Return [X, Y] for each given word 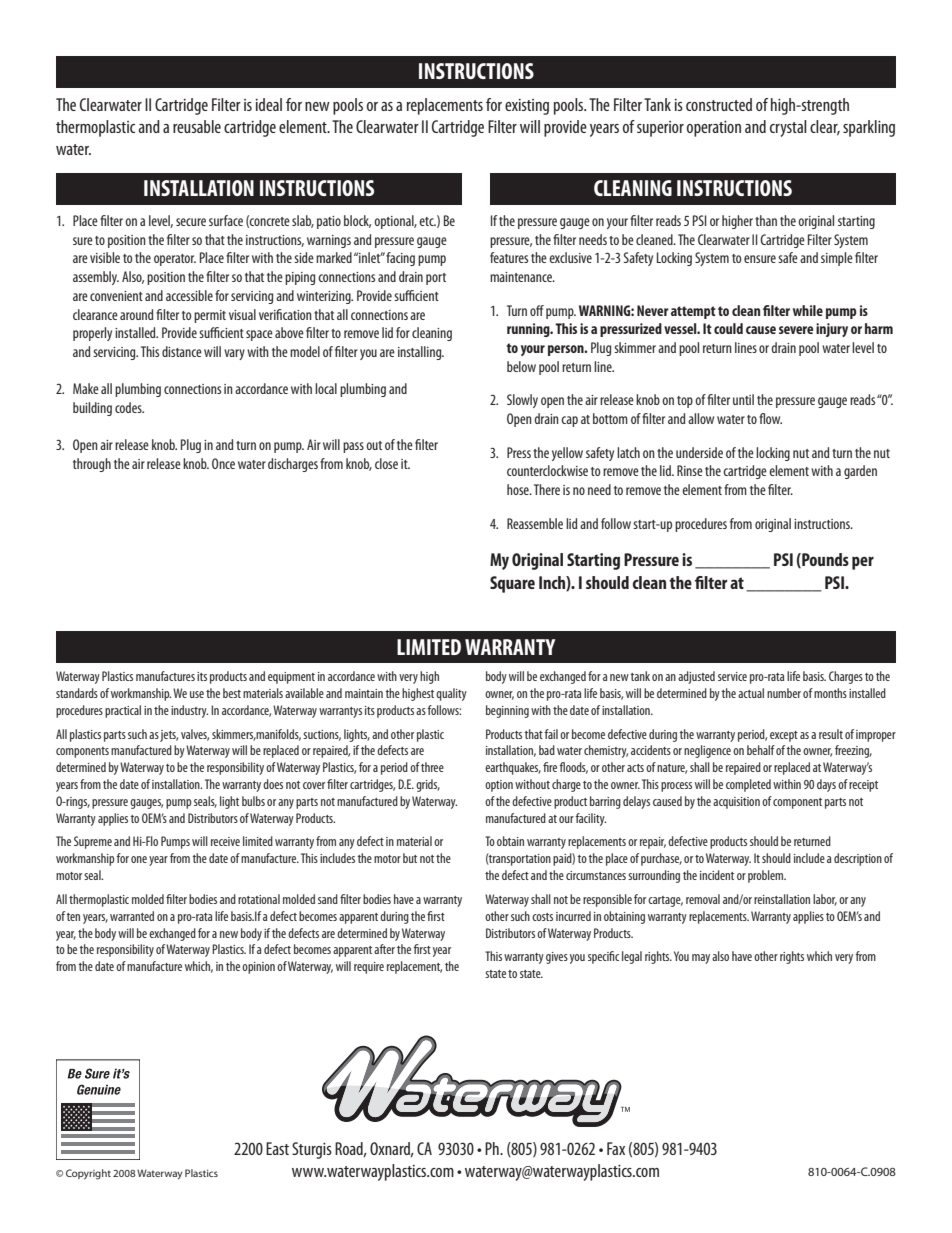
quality [451, 694]
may [701, 959]
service [732, 676]
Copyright [88, 1174]
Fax [616, 1148]
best [232, 693]
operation [714, 129]
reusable [197, 126]
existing [527, 107]
